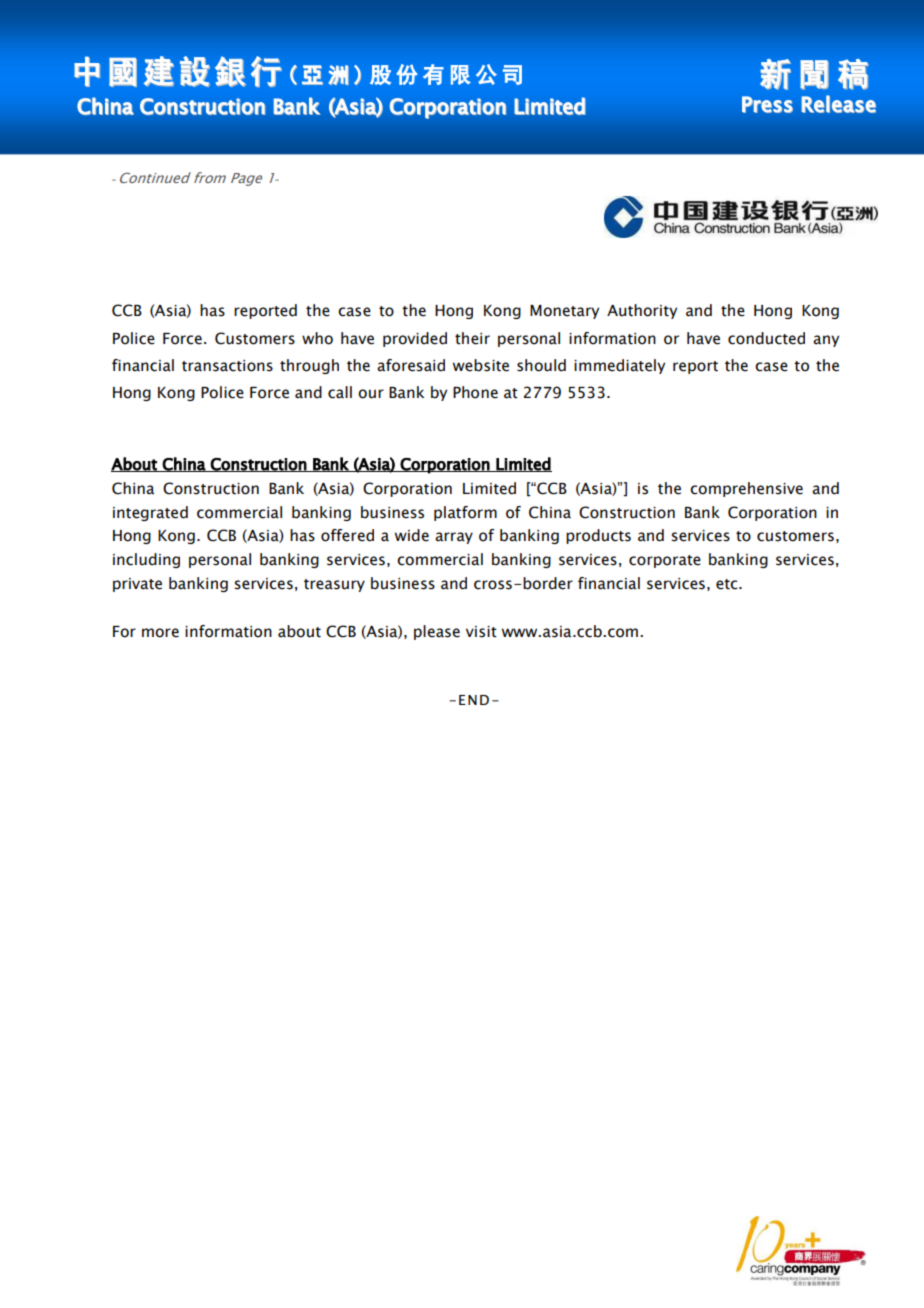 Image resolution: width=924 pixels, height=1308 pixels. What do you see at coordinates (454, 538) in the image?
I see `array` at bounding box center [454, 538].
